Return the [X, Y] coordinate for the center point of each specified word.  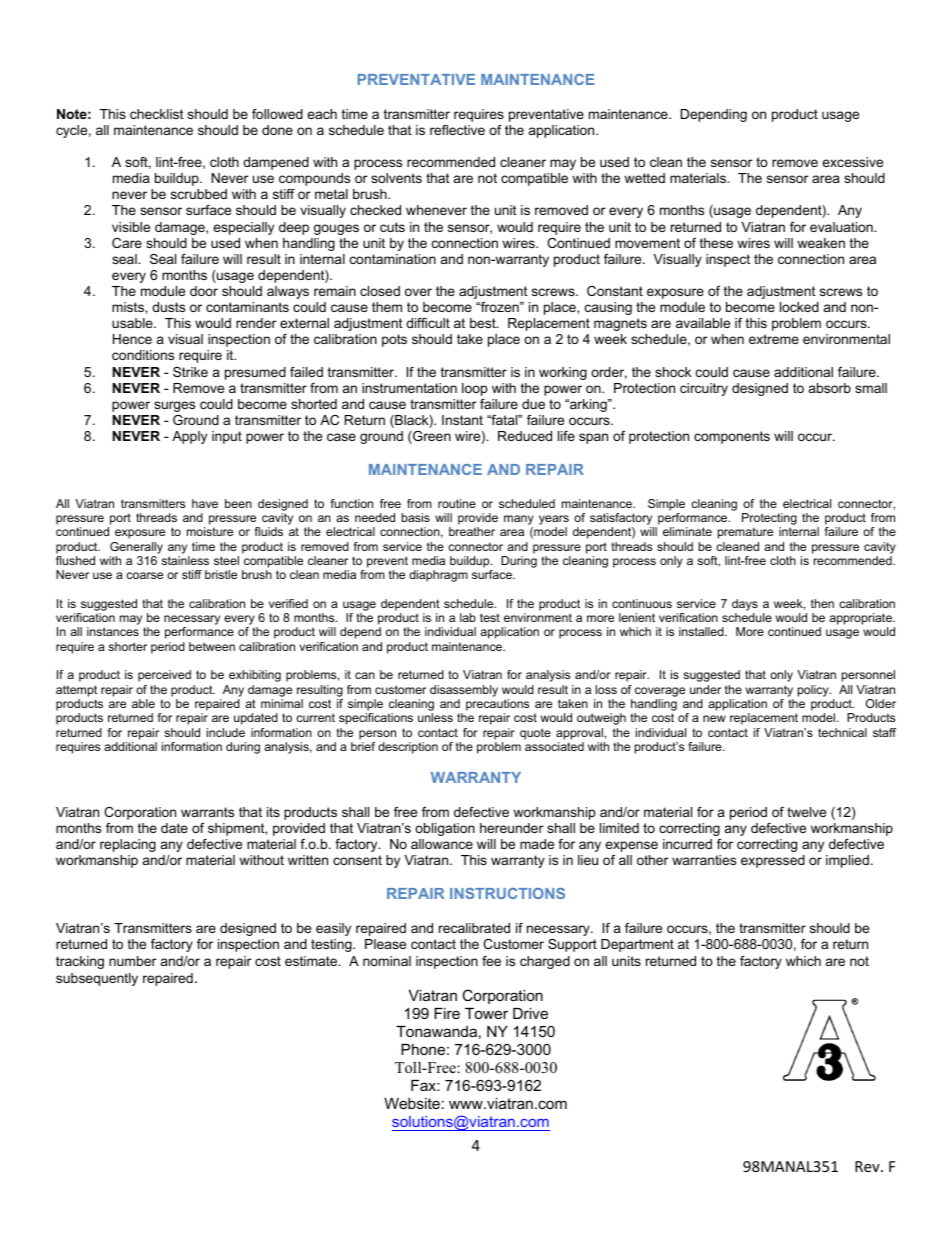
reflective [457, 130]
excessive [852, 162]
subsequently [97, 979]
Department [637, 945]
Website [412, 1103]
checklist [157, 114]
